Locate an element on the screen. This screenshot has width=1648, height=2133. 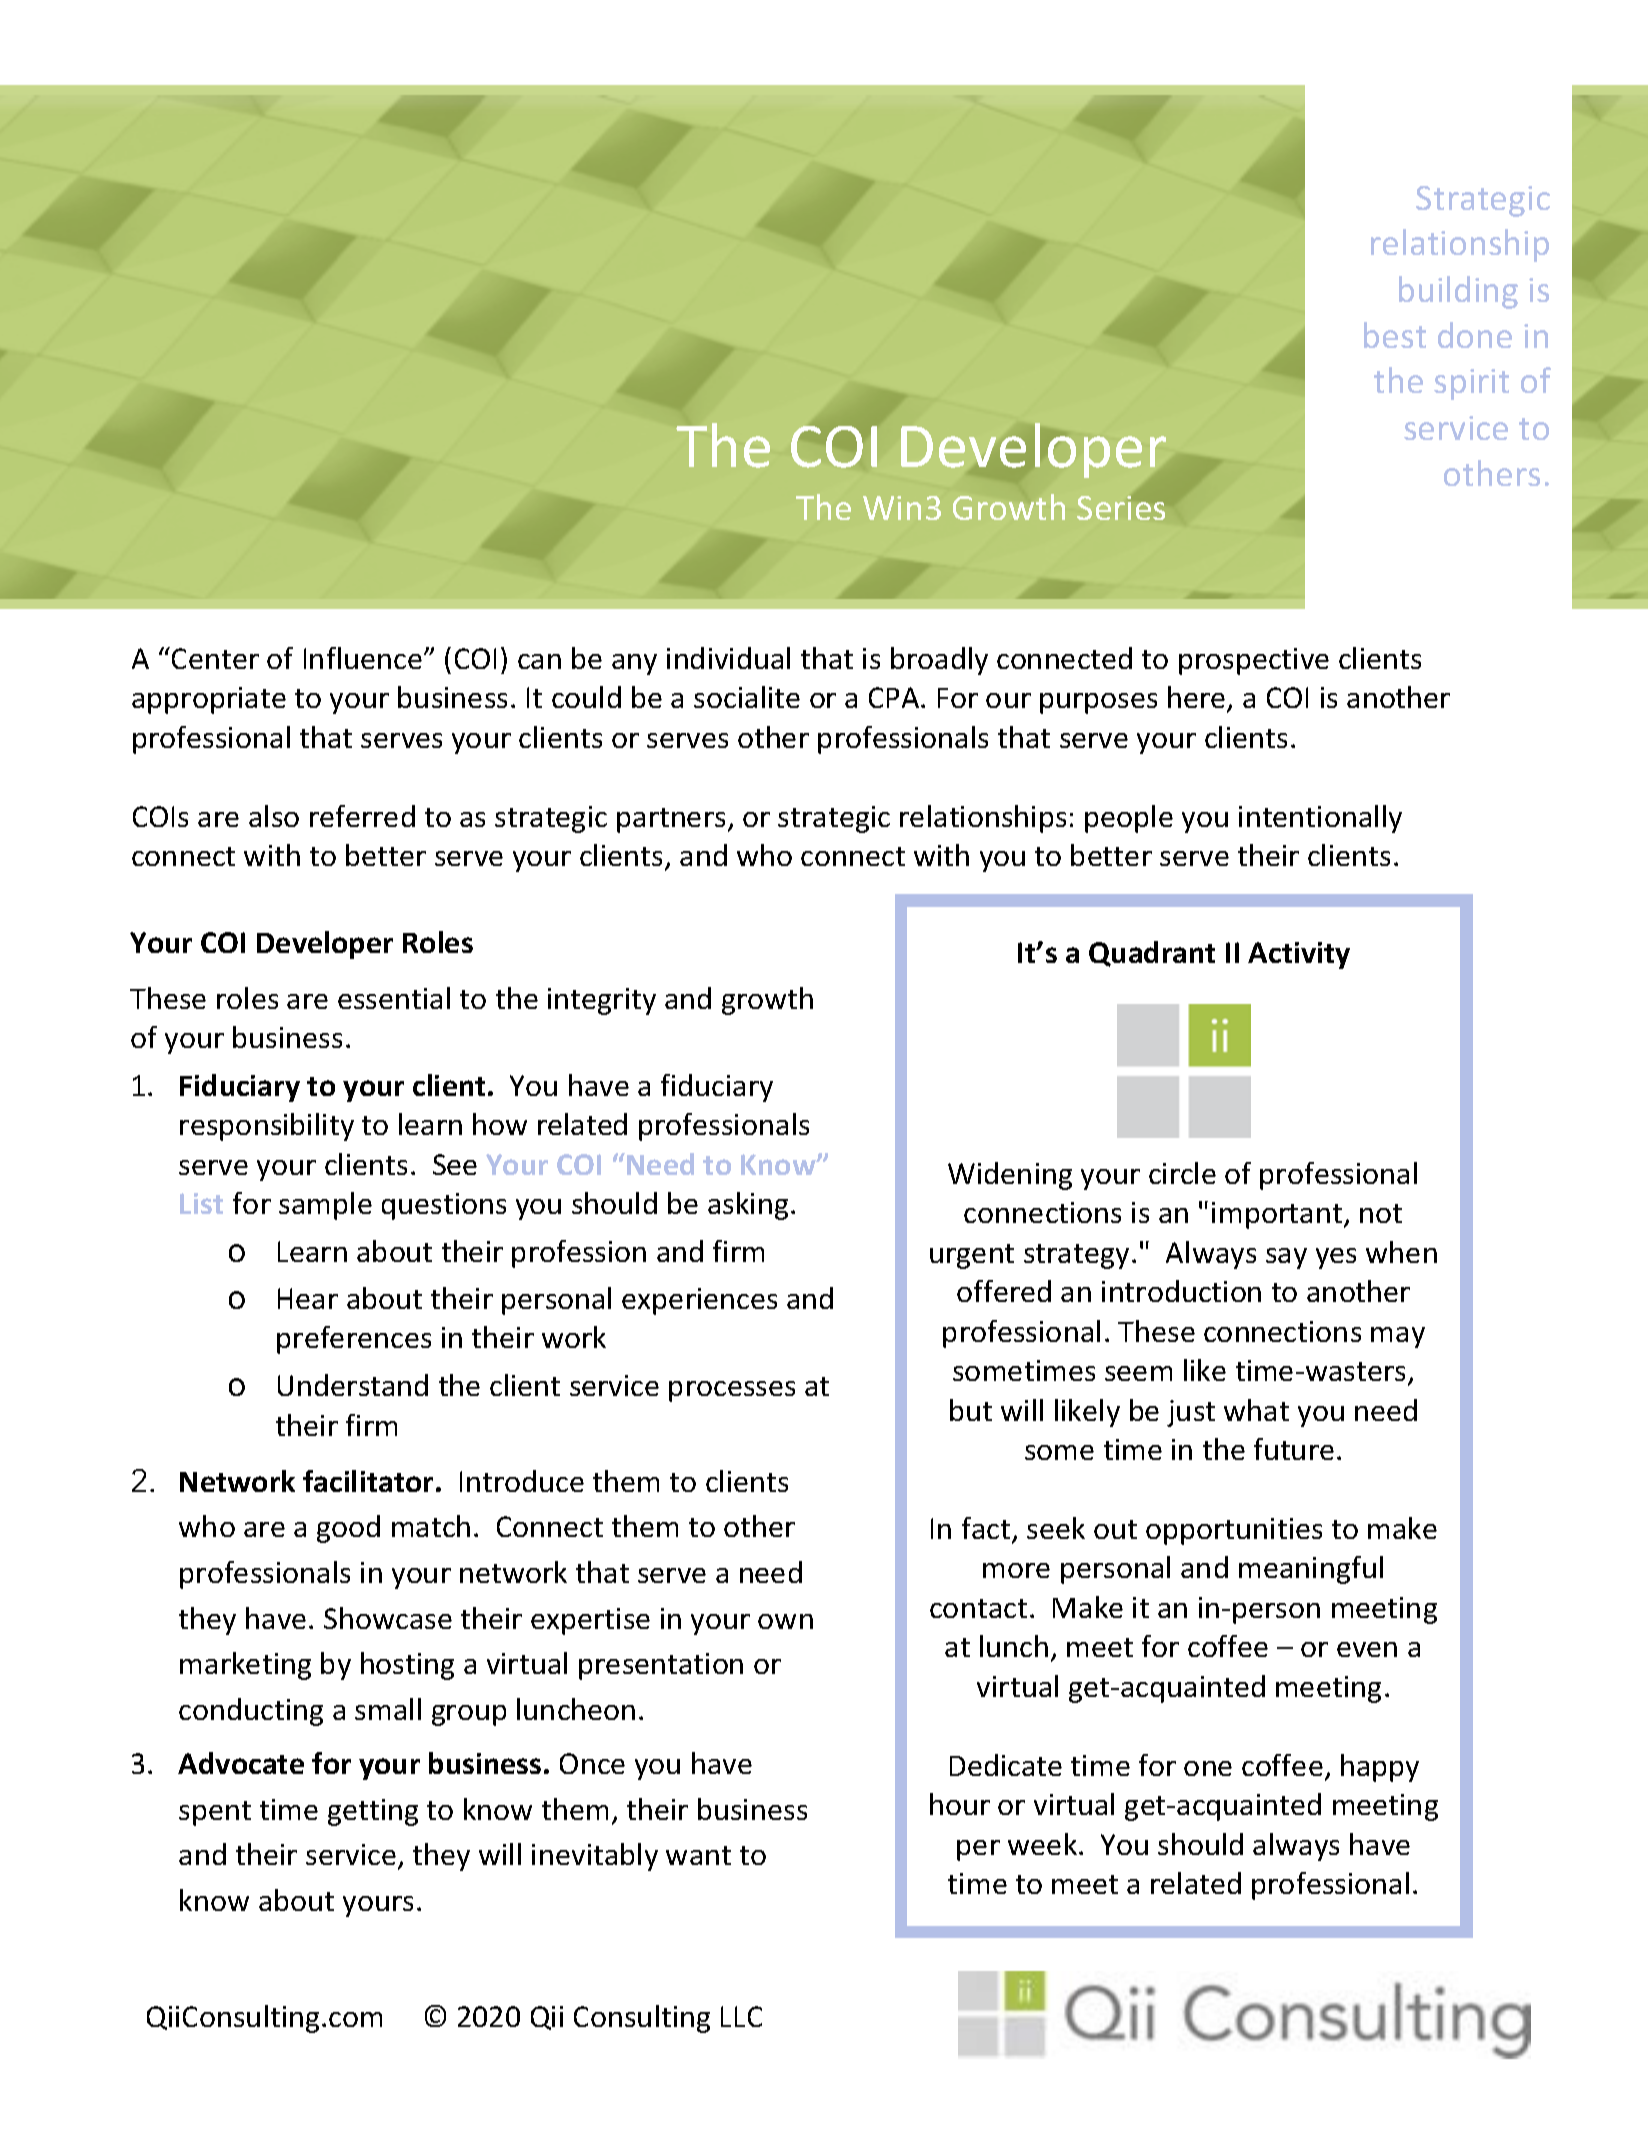
LLC is located at coordinates (741, 2016).
